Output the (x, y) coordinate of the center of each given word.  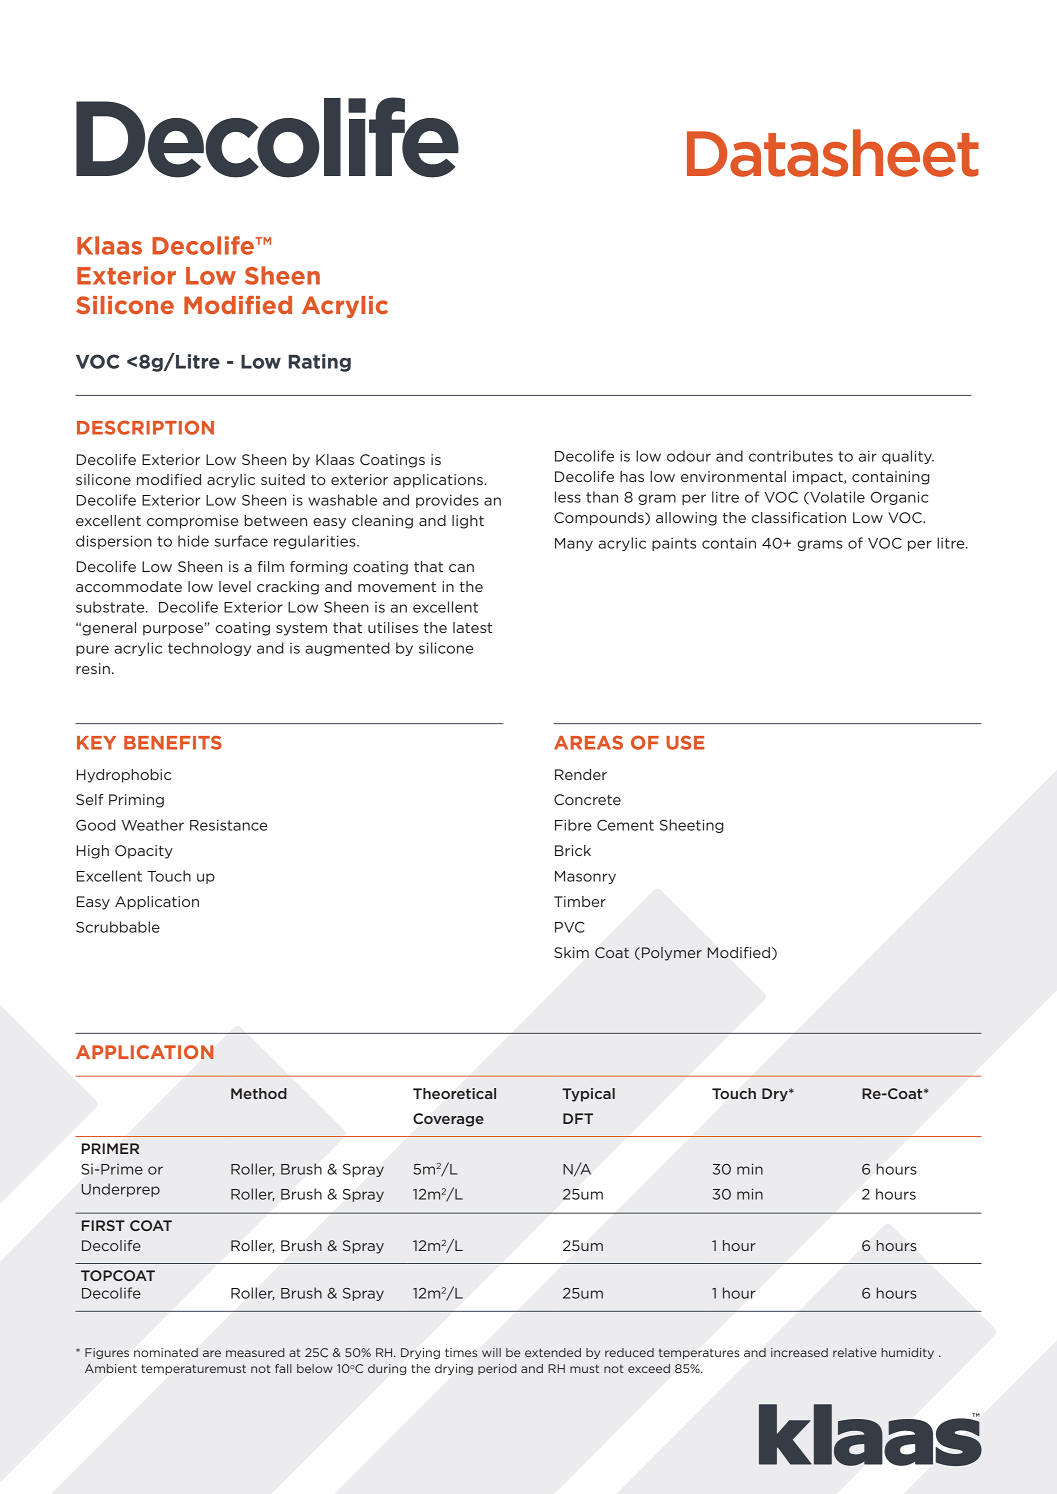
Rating (320, 363)
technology (209, 649)
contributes (791, 456)
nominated (166, 1352)
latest (472, 627)
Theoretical (454, 1093)
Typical (588, 1095)
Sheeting (692, 826)
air (868, 456)
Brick (573, 850)
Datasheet (833, 153)
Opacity (144, 852)
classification (799, 517)
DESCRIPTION (145, 427)
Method (259, 1093)
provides (447, 501)
